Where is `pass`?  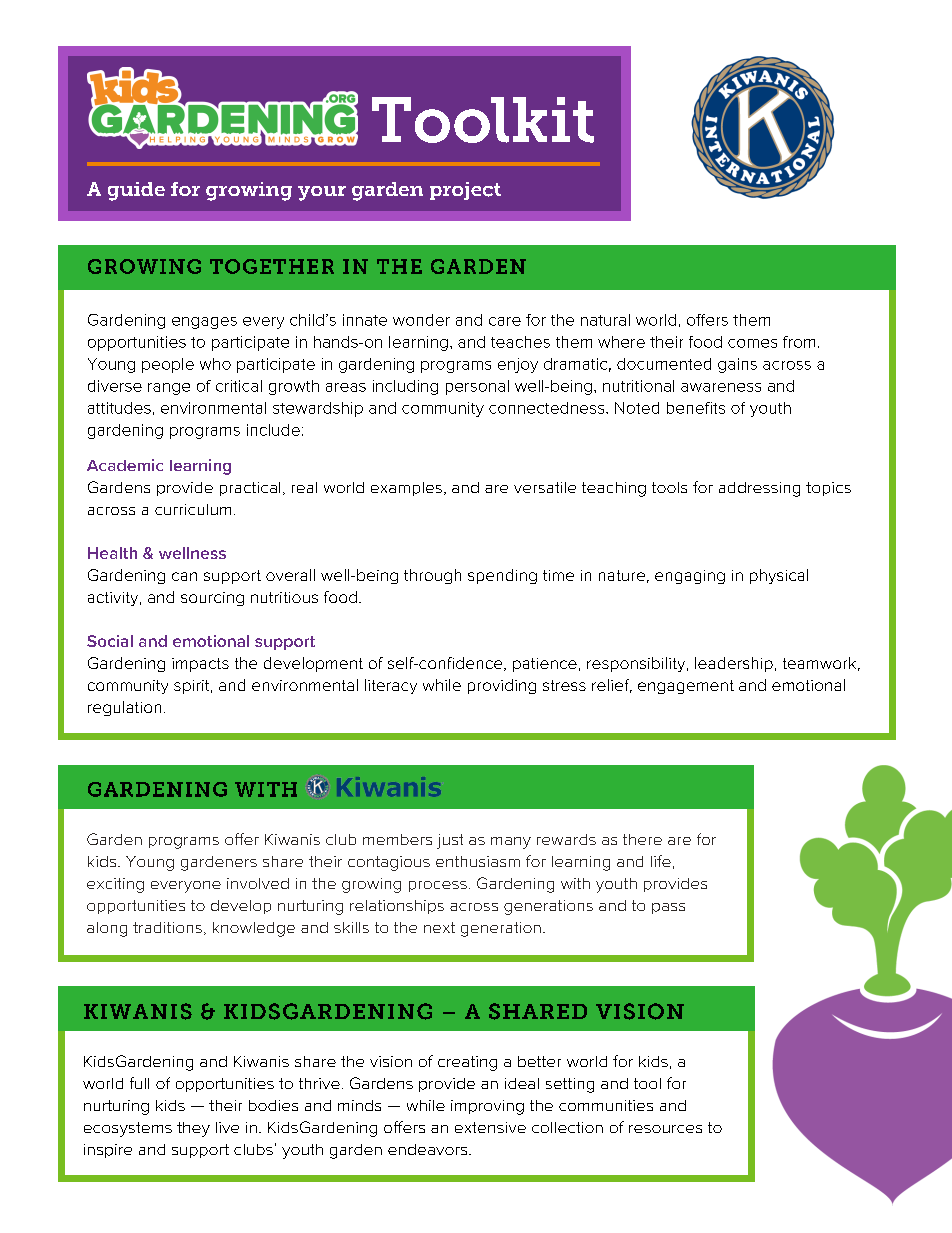 pass is located at coordinates (668, 908).
